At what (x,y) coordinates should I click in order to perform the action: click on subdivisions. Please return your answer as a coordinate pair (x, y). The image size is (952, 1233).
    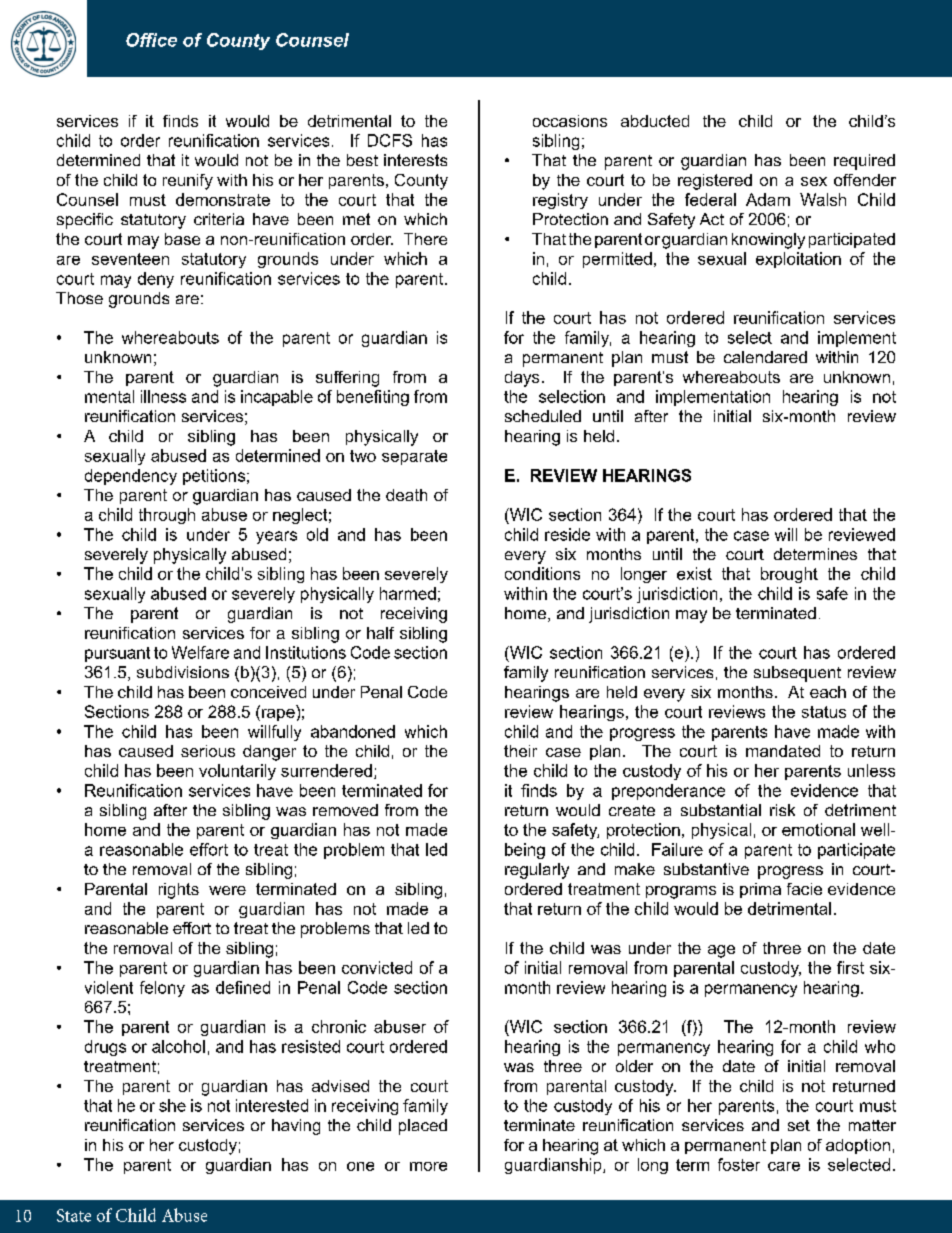
    Looking at the image, I should click on (183, 672).
